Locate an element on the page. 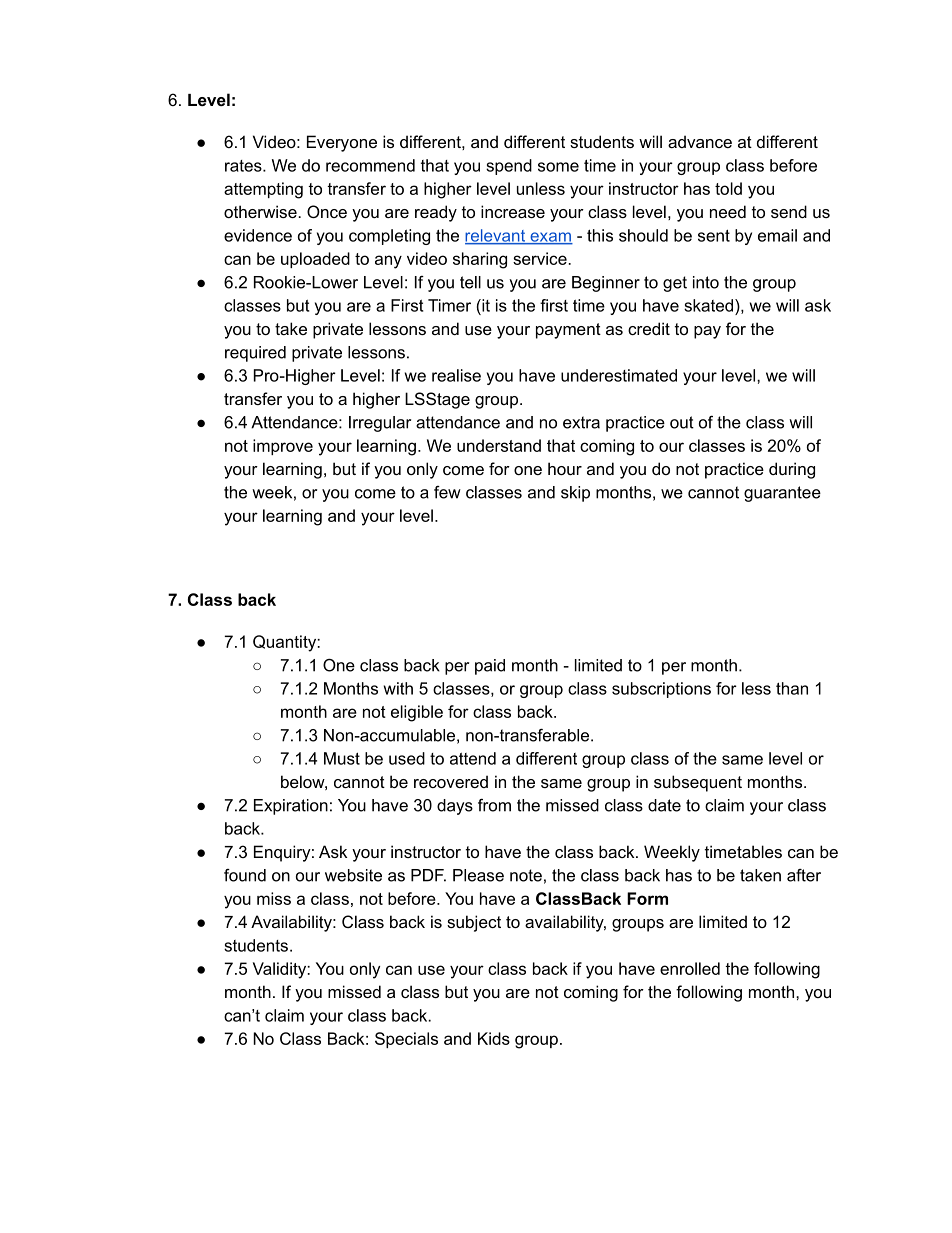 The width and height of the document is (952, 1233). improve is located at coordinates (283, 447).
